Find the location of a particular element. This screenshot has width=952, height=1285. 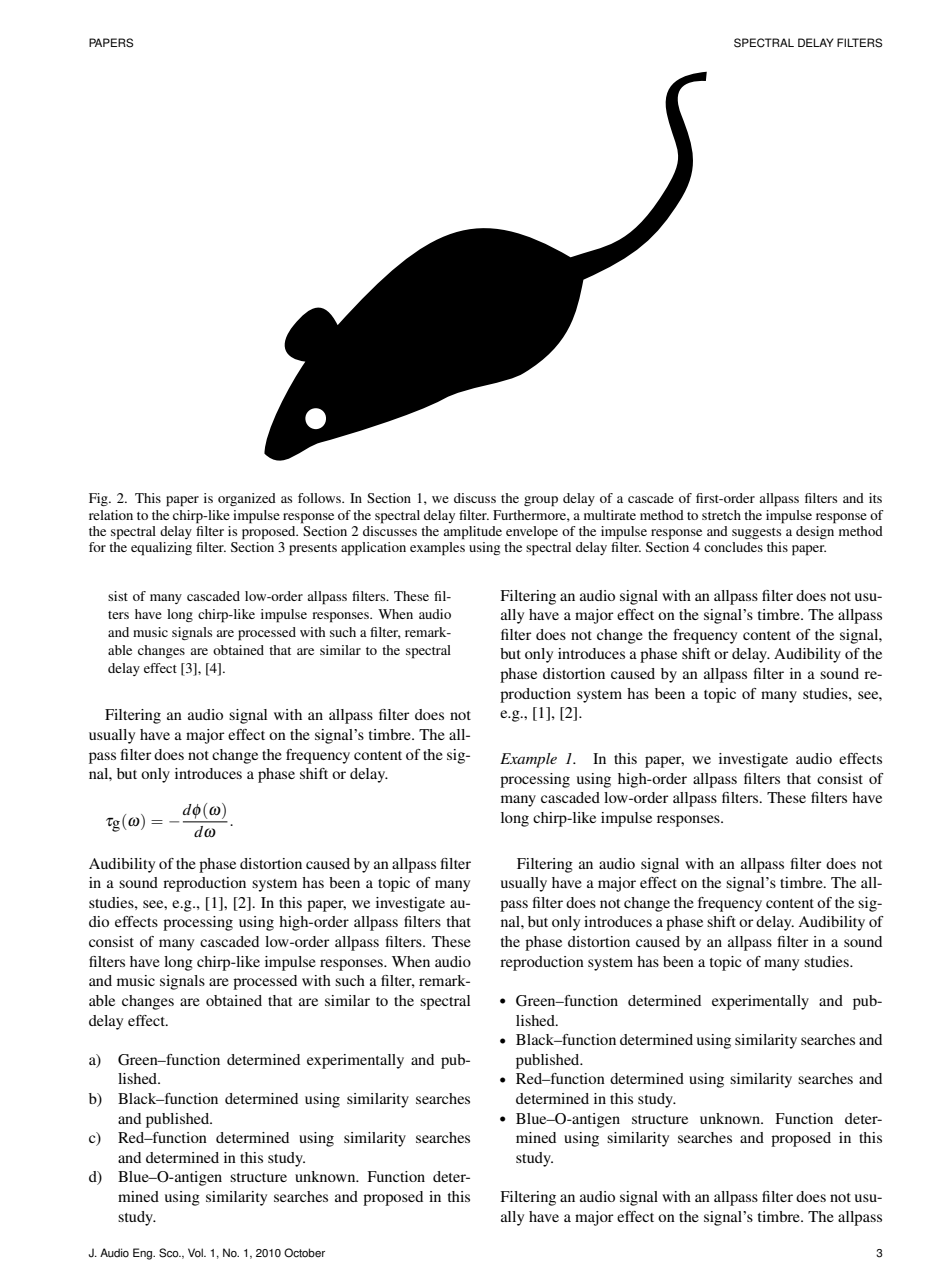

suggests is located at coordinates (756, 533).
